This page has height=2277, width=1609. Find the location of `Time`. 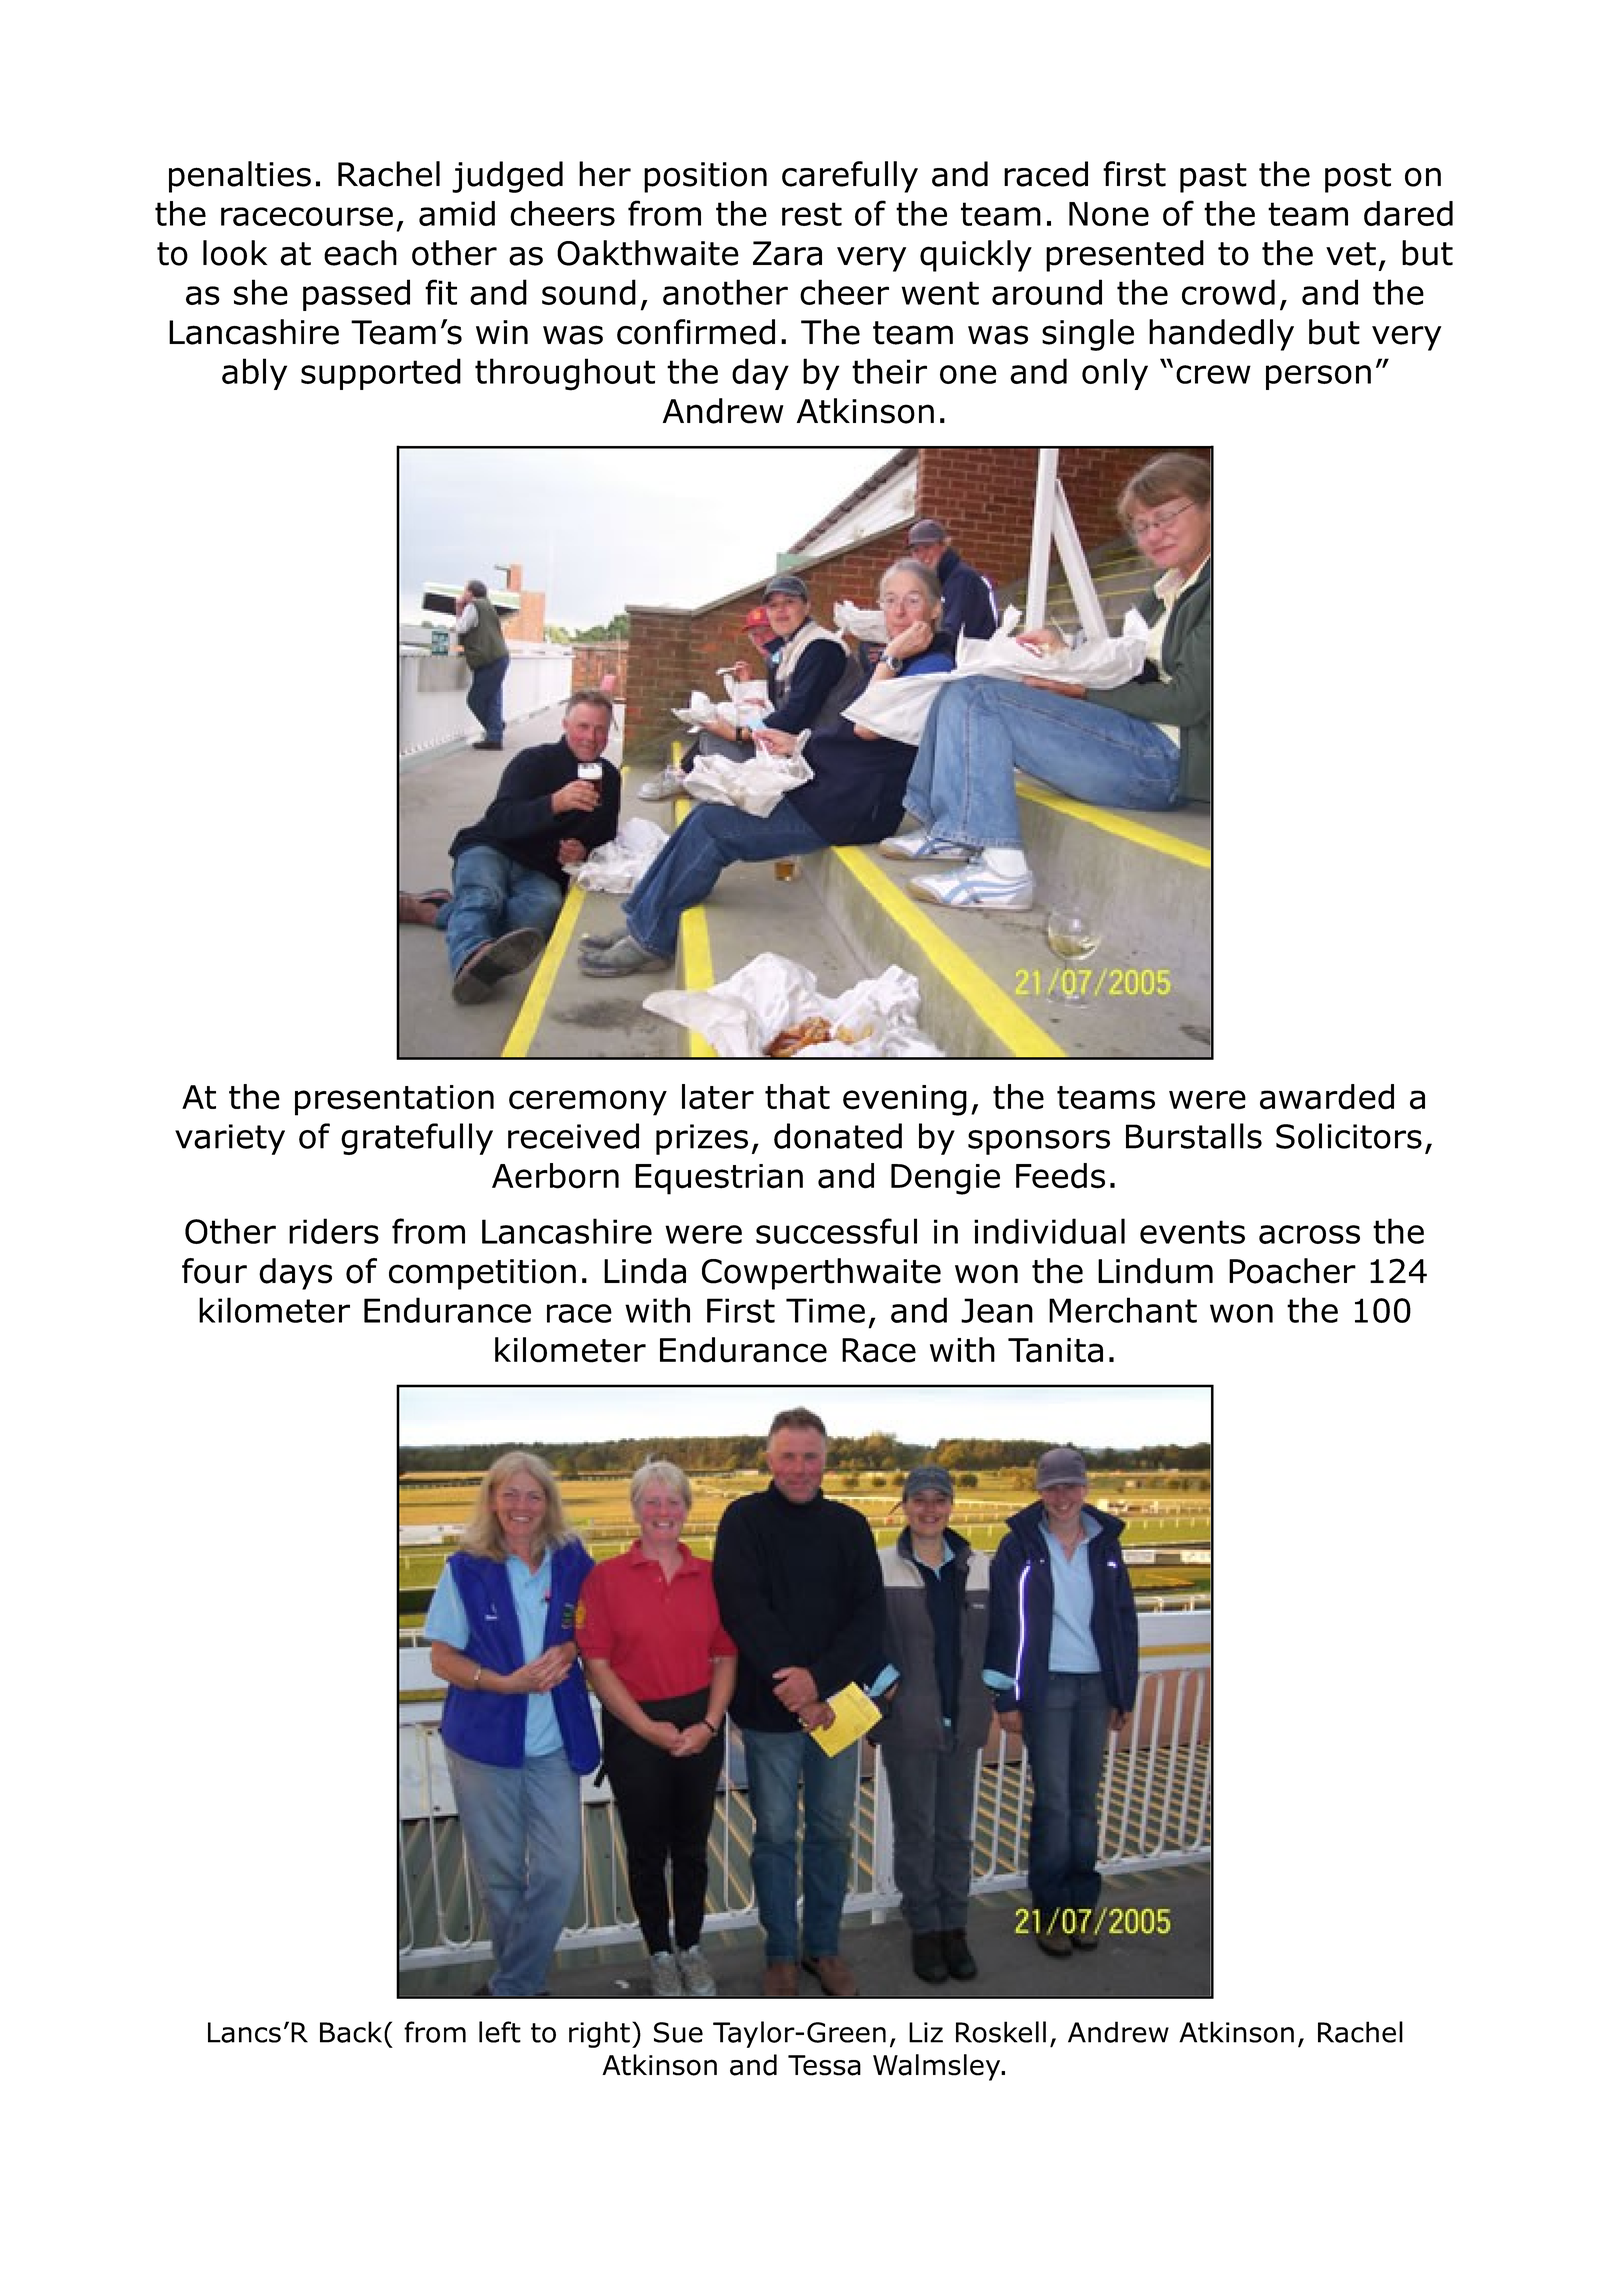

Time is located at coordinates (825, 1310).
